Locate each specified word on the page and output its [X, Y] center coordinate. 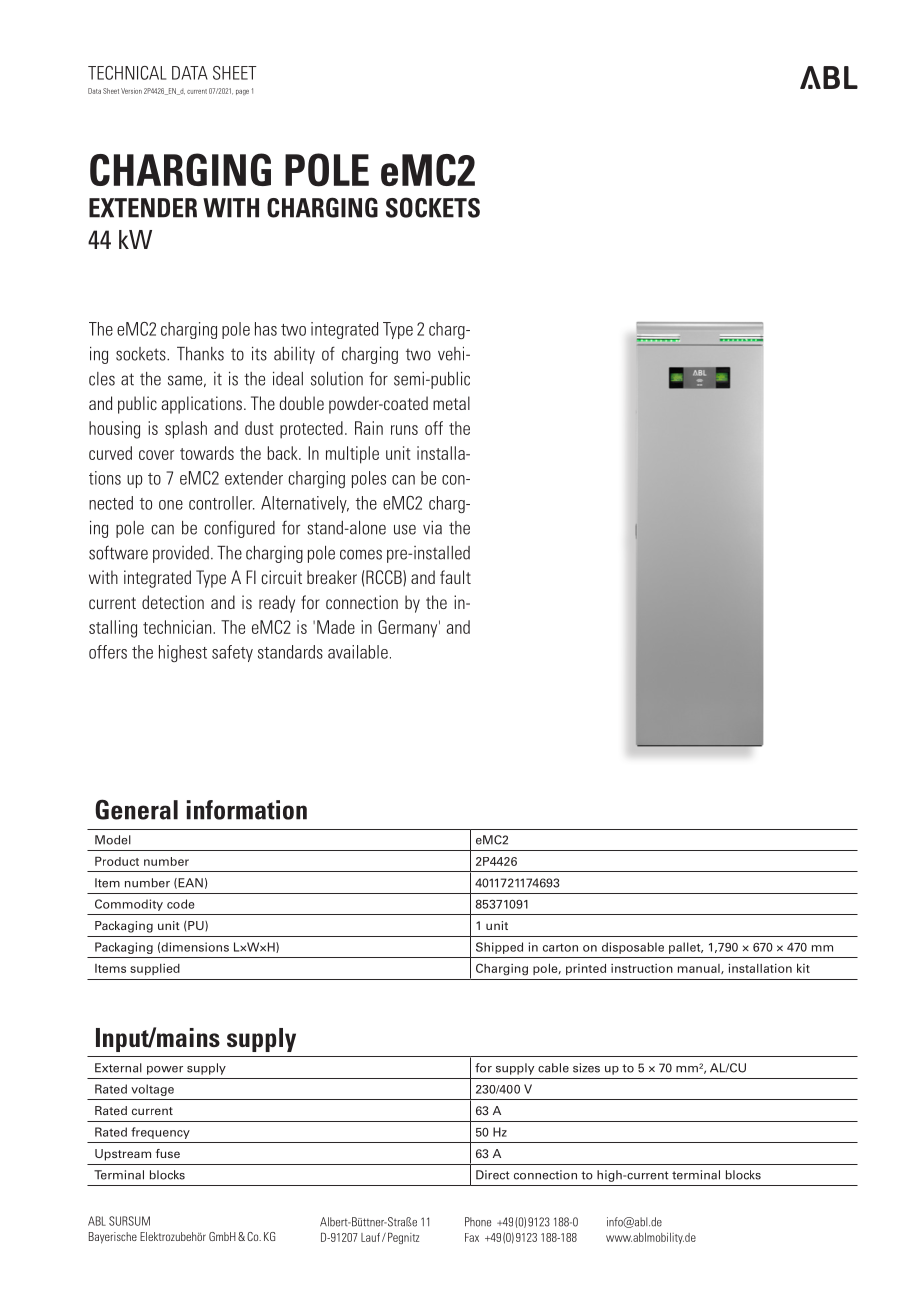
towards [207, 453]
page [242, 92]
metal [451, 403]
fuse [168, 1153]
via [432, 528]
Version [131, 91]
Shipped [499, 948]
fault [455, 577]
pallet [686, 948]
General [136, 809]
